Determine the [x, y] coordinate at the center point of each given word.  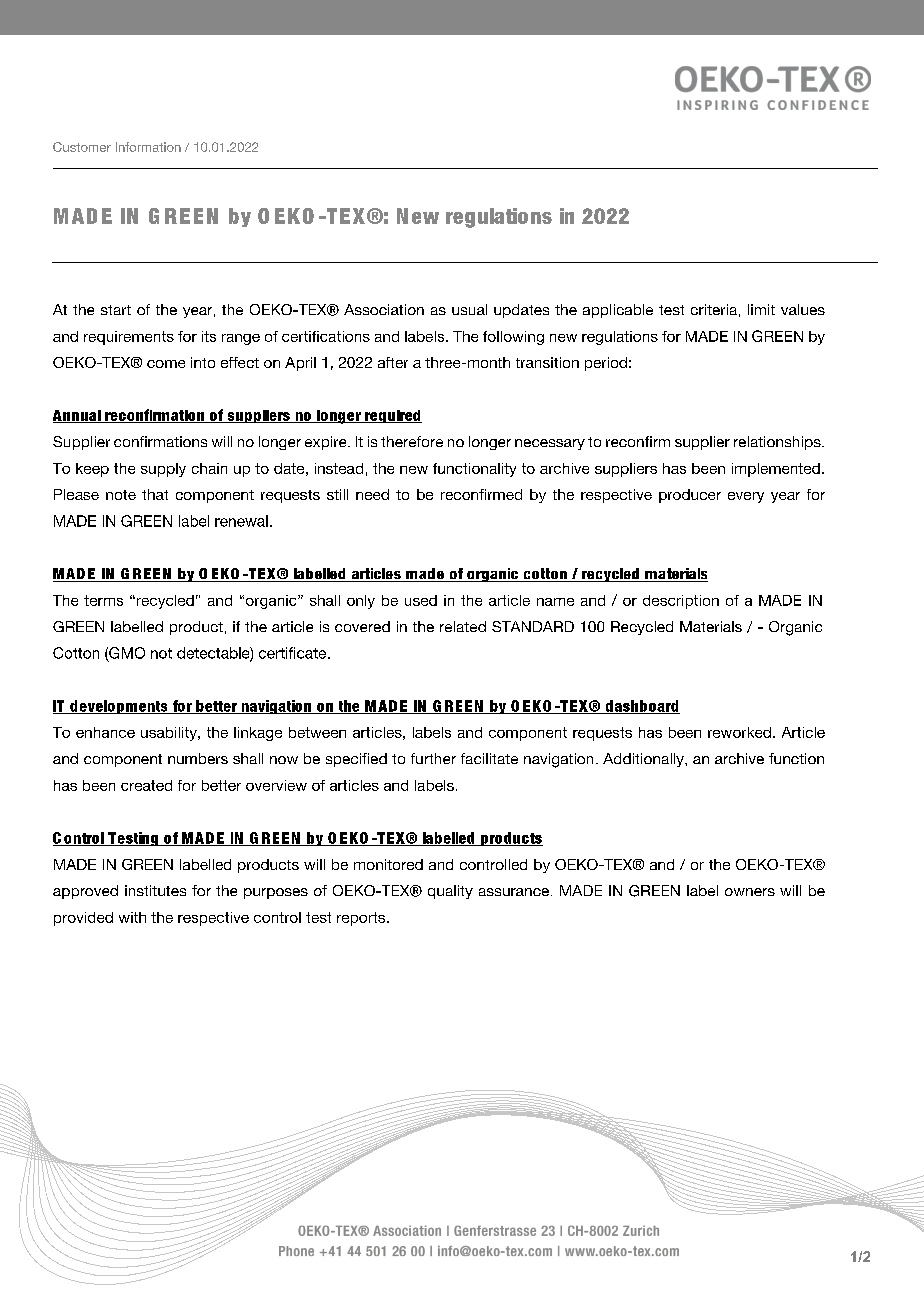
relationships [778, 443]
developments [119, 707]
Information [148, 147]
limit [761, 309]
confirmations [160, 441]
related [463, 626]
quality [450, 892]
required [392, 416]
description [681, 602]
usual [469, 309]
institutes [155, 890]
